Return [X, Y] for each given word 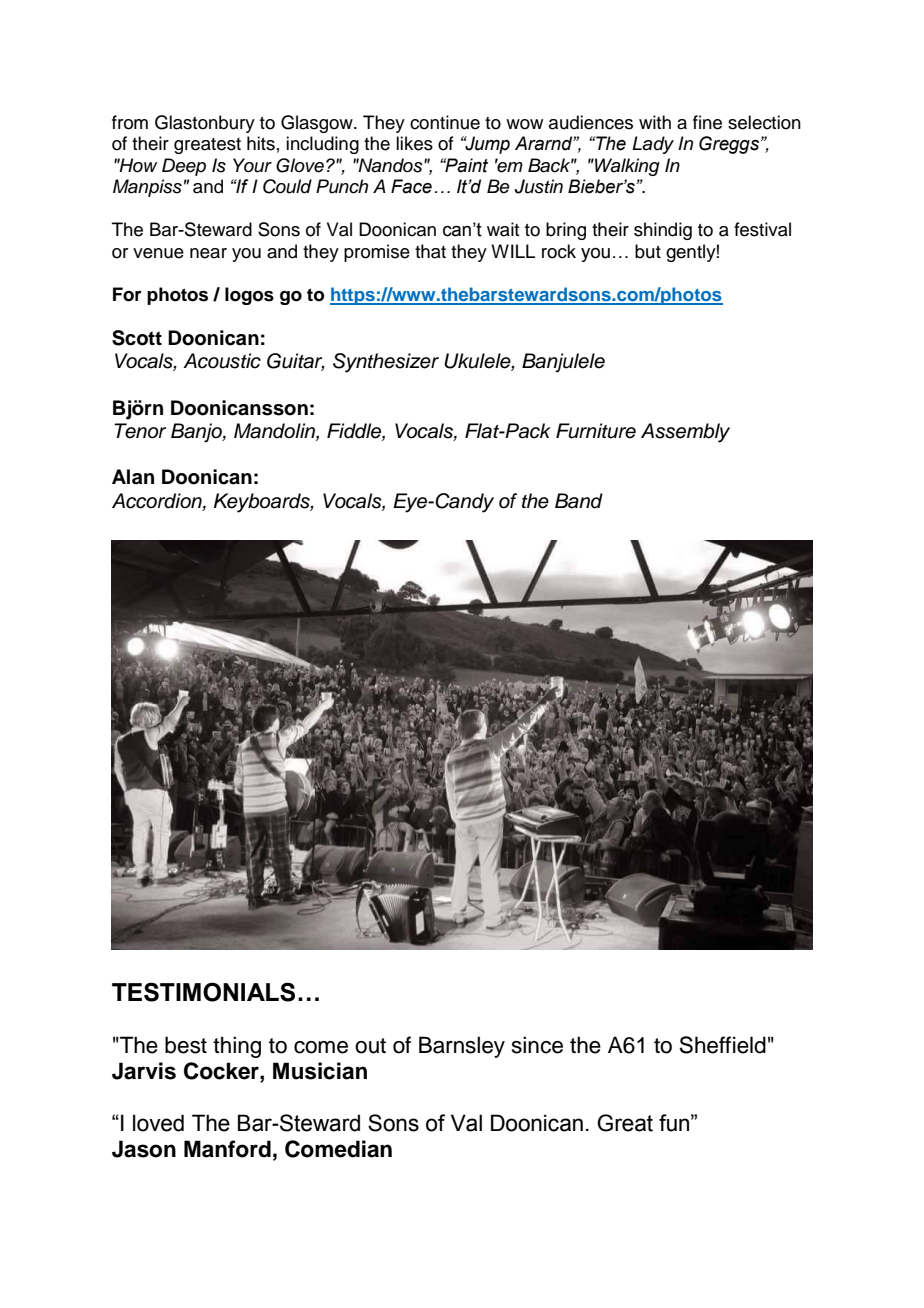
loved [158, 1123]
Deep [184, 167]
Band [579, 501]
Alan [133, 477]
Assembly [685, 433]
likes [414, 143]
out [370, 1046]
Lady [653, 145]
